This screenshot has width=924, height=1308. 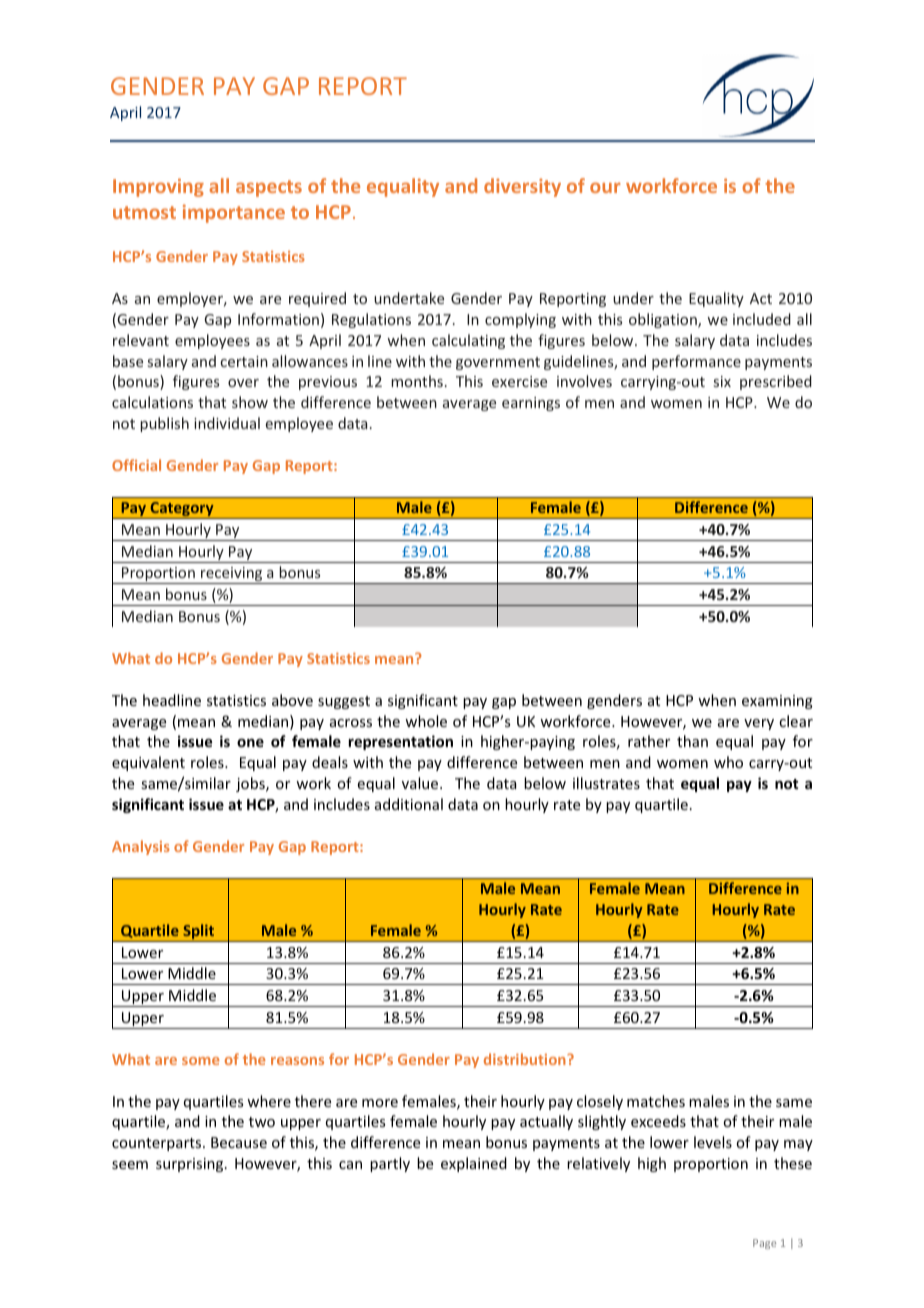 What do you see at coordinates (227, 423) in the screenshot?
I see `individual` at bounding box center [227, 423].
